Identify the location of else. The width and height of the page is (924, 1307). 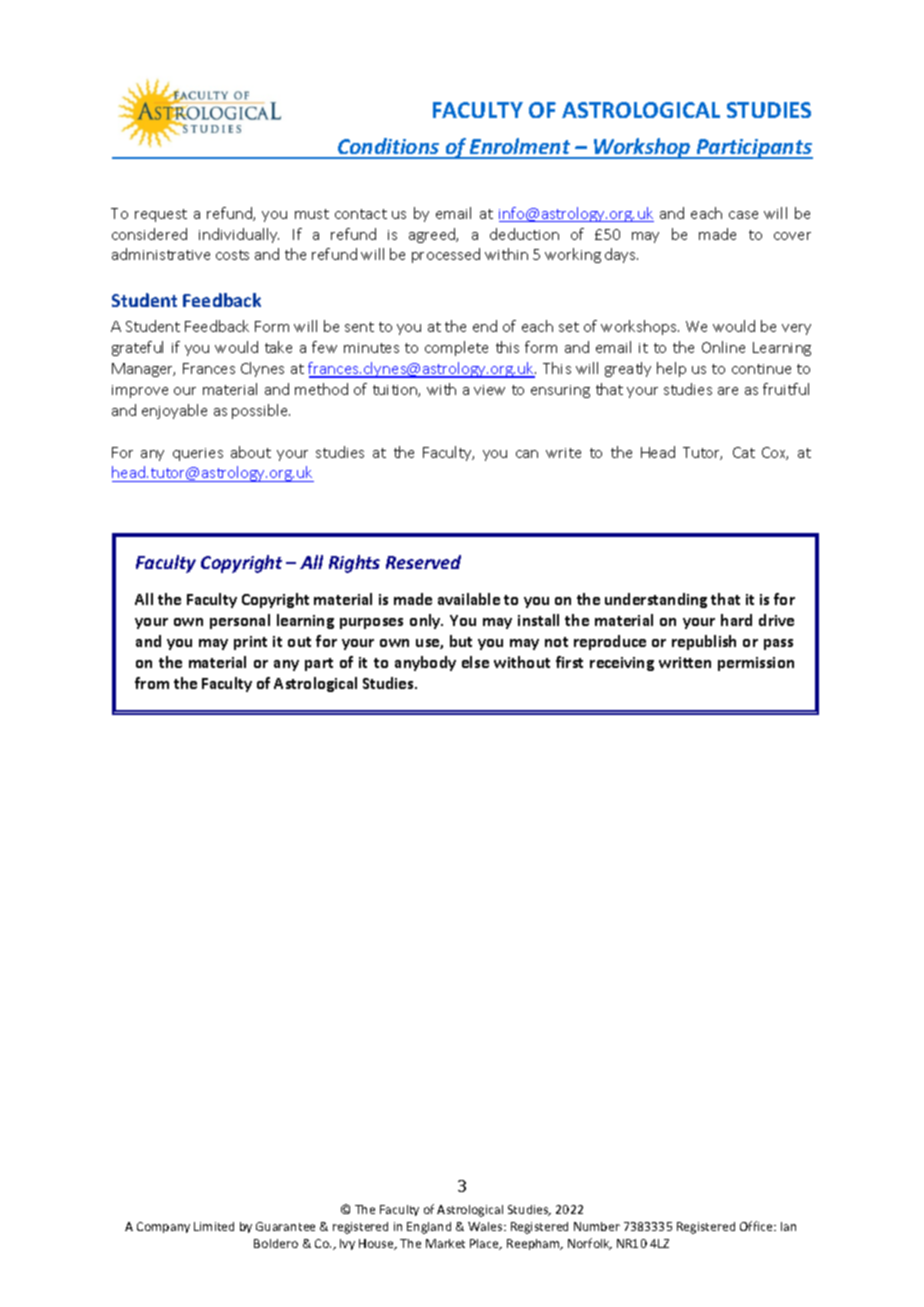
(475, 662).
